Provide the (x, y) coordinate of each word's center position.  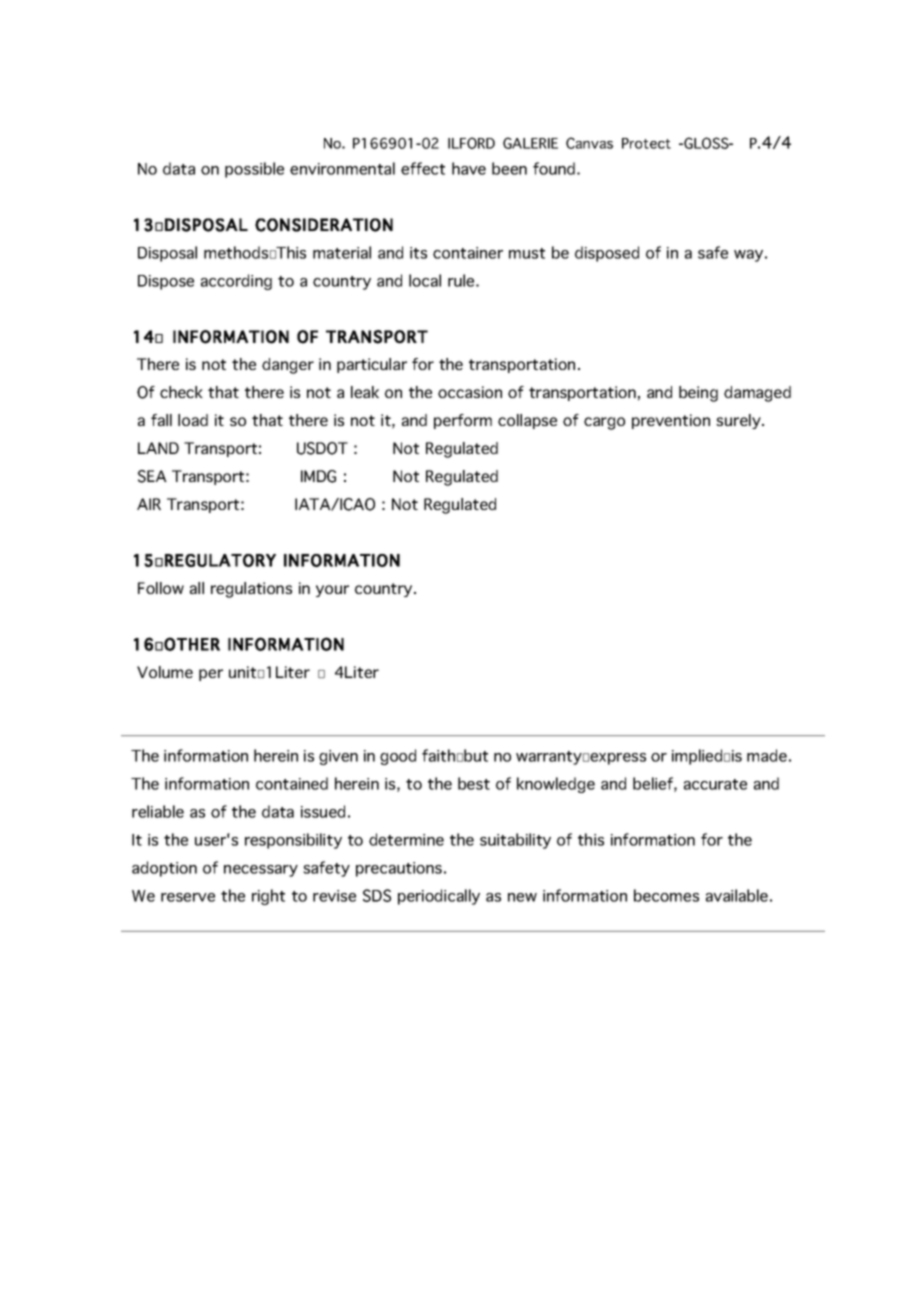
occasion (470, 392)
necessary (261, 871)
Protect (646, 143)
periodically (439, 897)
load (193, 420)
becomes (666, 895)
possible (254, 170)
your (332, 591)
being (698, 394)
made (767, 755)
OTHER (192, 644)
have (469, 168)
